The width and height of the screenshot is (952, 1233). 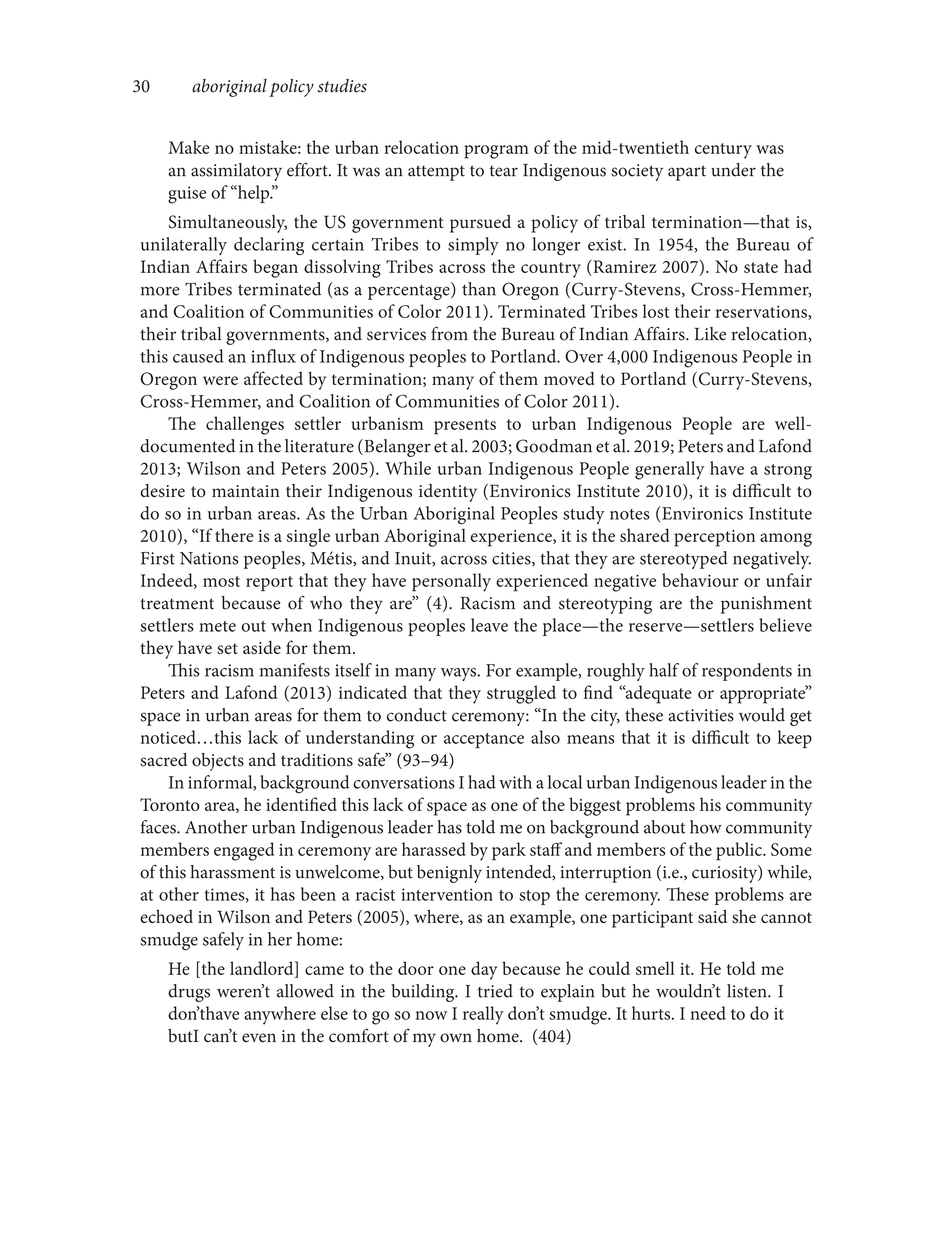 What do you see at coordinates (723, 151) in the screenshot?
I see `century` at bounding box center [723, 151].
